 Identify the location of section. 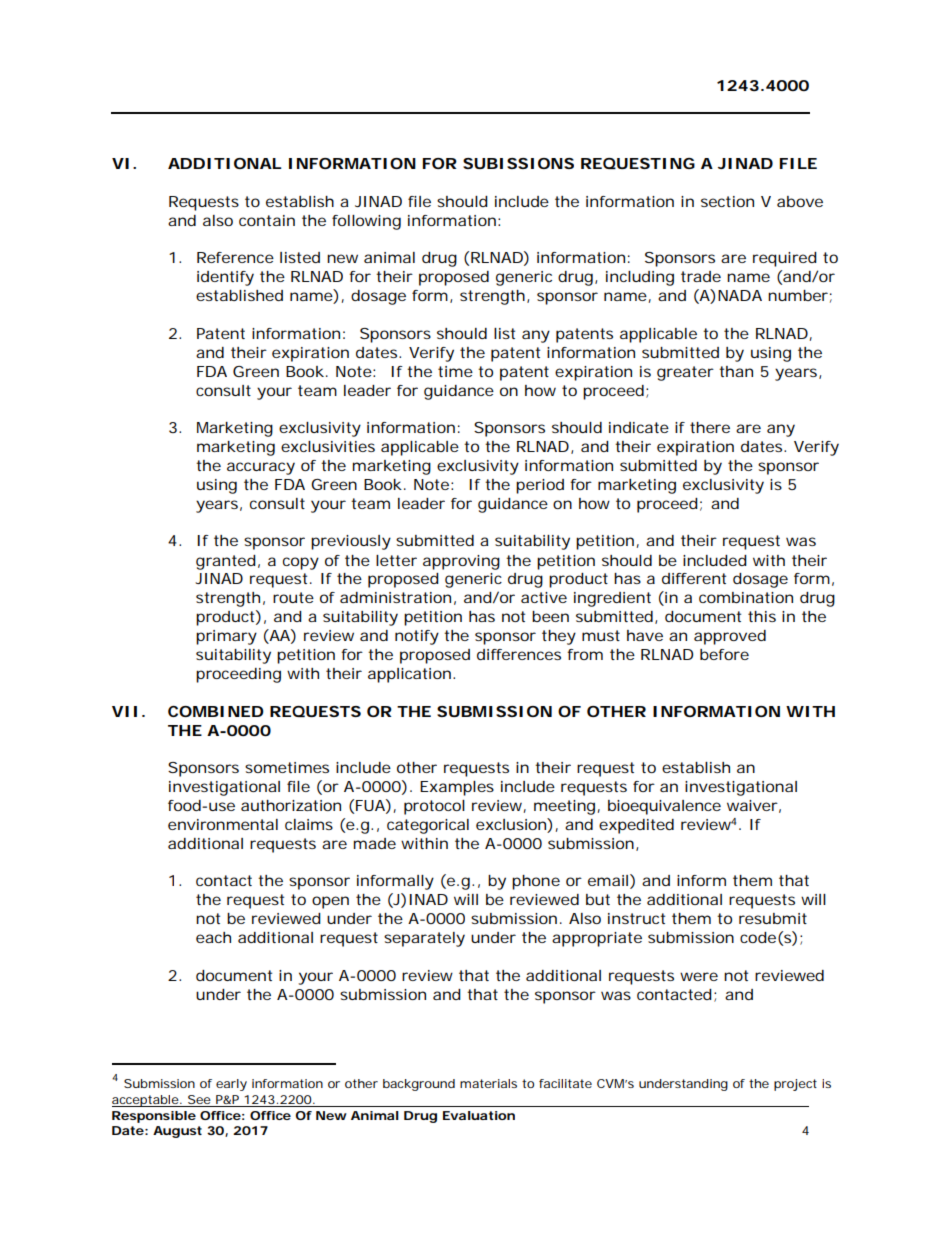
(727, 201).
